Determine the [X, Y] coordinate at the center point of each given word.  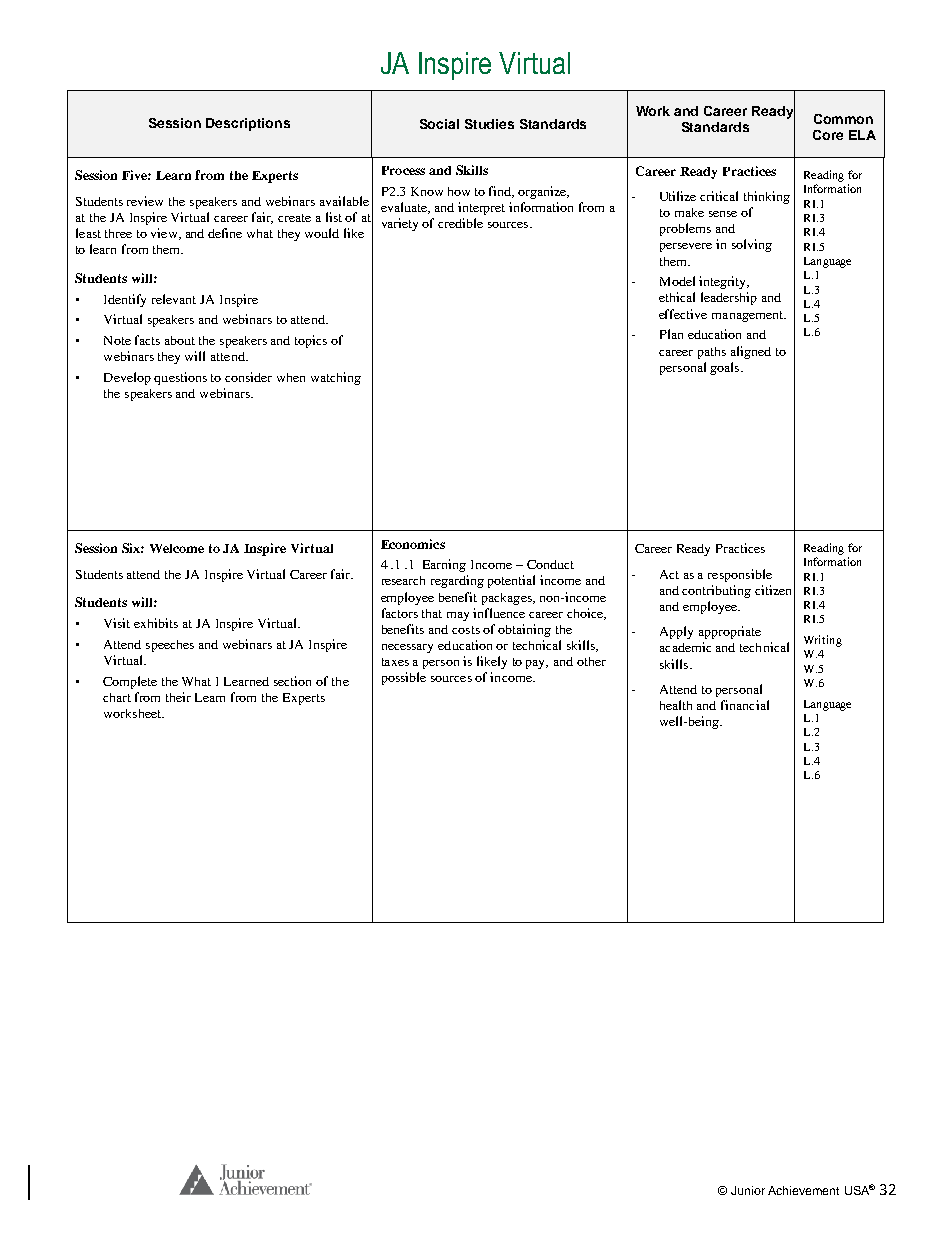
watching [336, 378]
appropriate [730, 632]
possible [404, 678]
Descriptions [248, 124]
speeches [170, 646]
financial [745, 705]
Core [828, 135]
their [178, 697]
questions [180, 378]
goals [726, 368]
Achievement [803, 1190]
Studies [489, 124]
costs [466, 630]
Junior [748, 1190]
